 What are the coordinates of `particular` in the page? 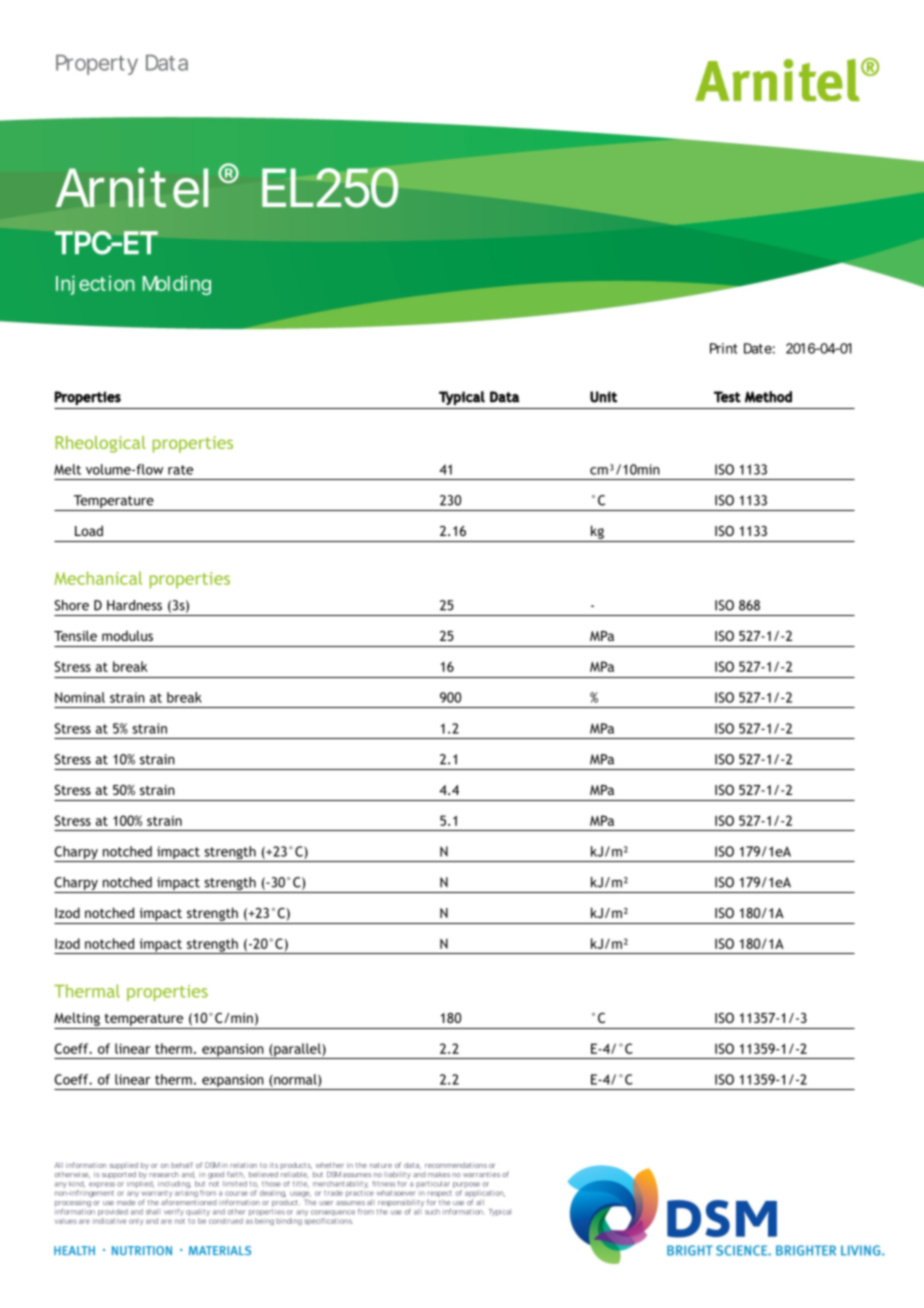 It's located at (433, 1183).
